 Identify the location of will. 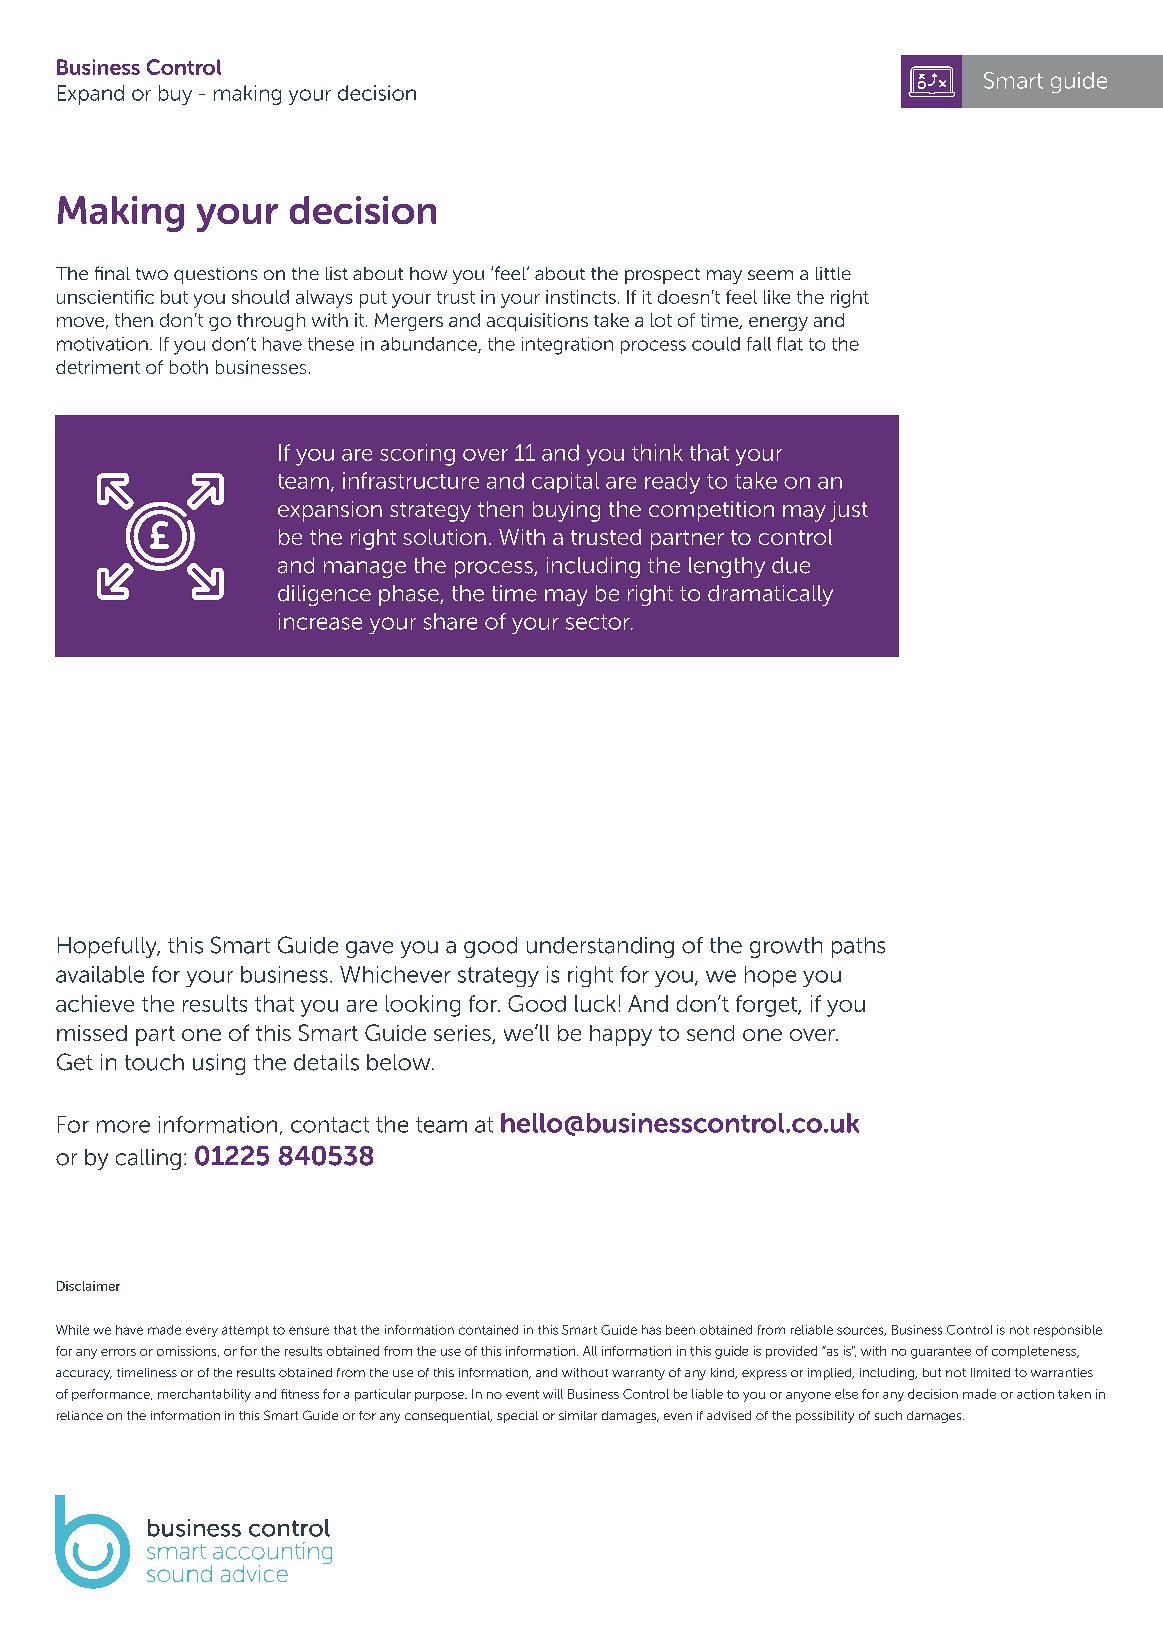
(553, 1394).
